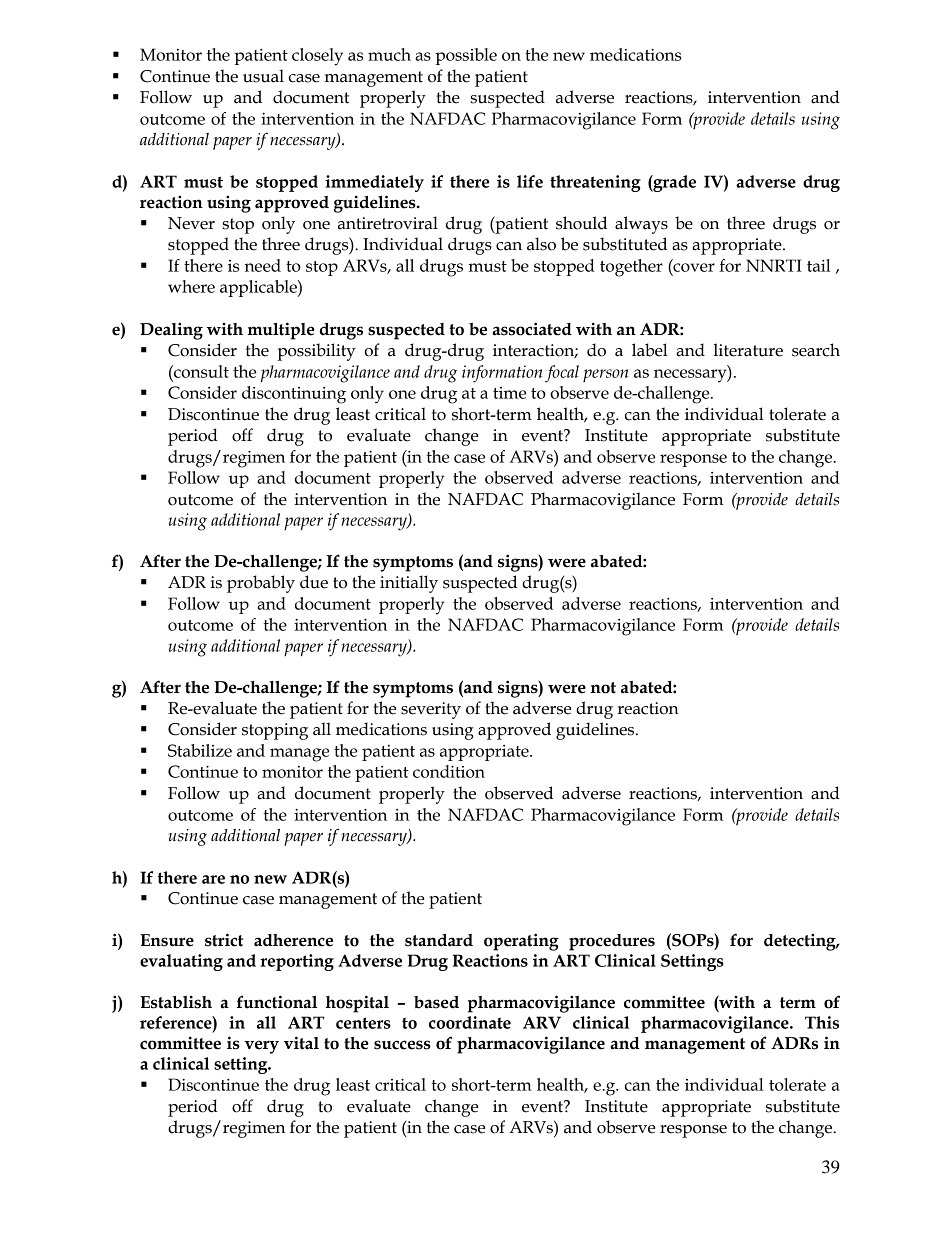 The height and width of the screenshot is (1233, 952). I want to click on not, so click(603, 688).
